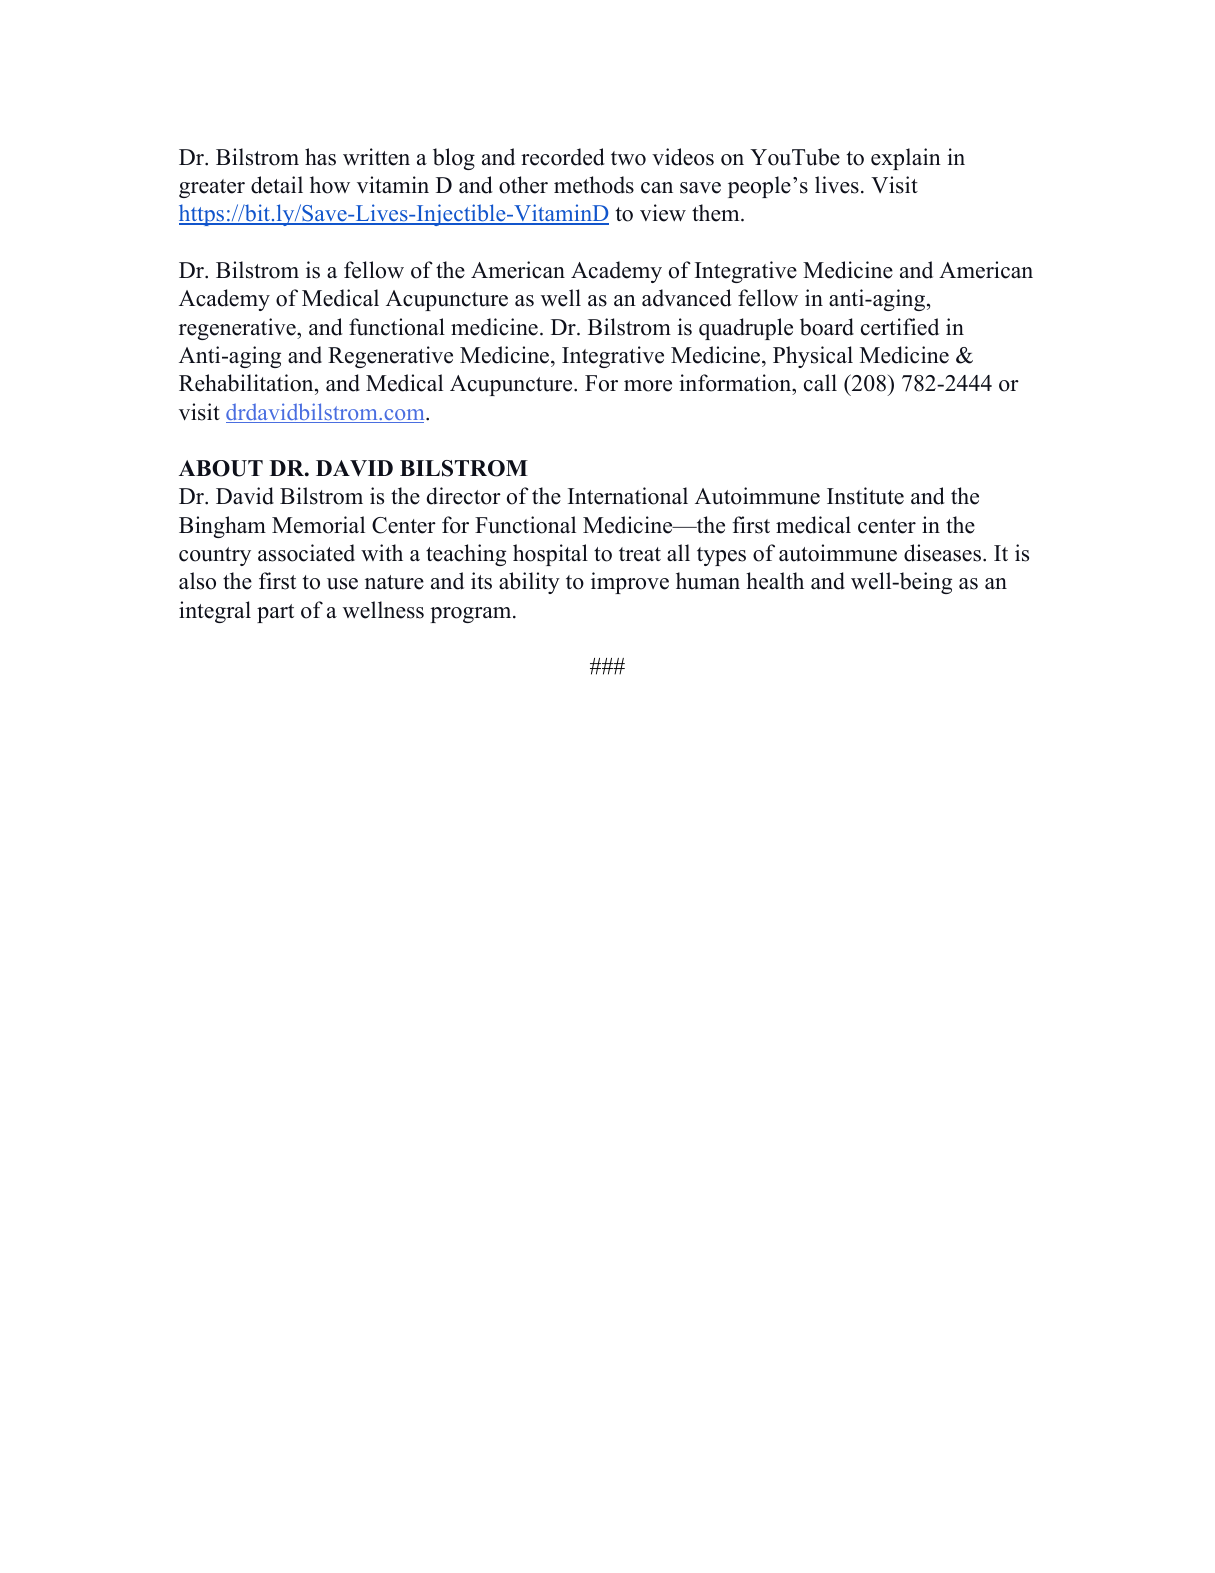 The image size is (1215, 1573). What do you see at coordinates (247, 384) in the image?
I see `Rehabilitation` at bounding box center [247, 384].
